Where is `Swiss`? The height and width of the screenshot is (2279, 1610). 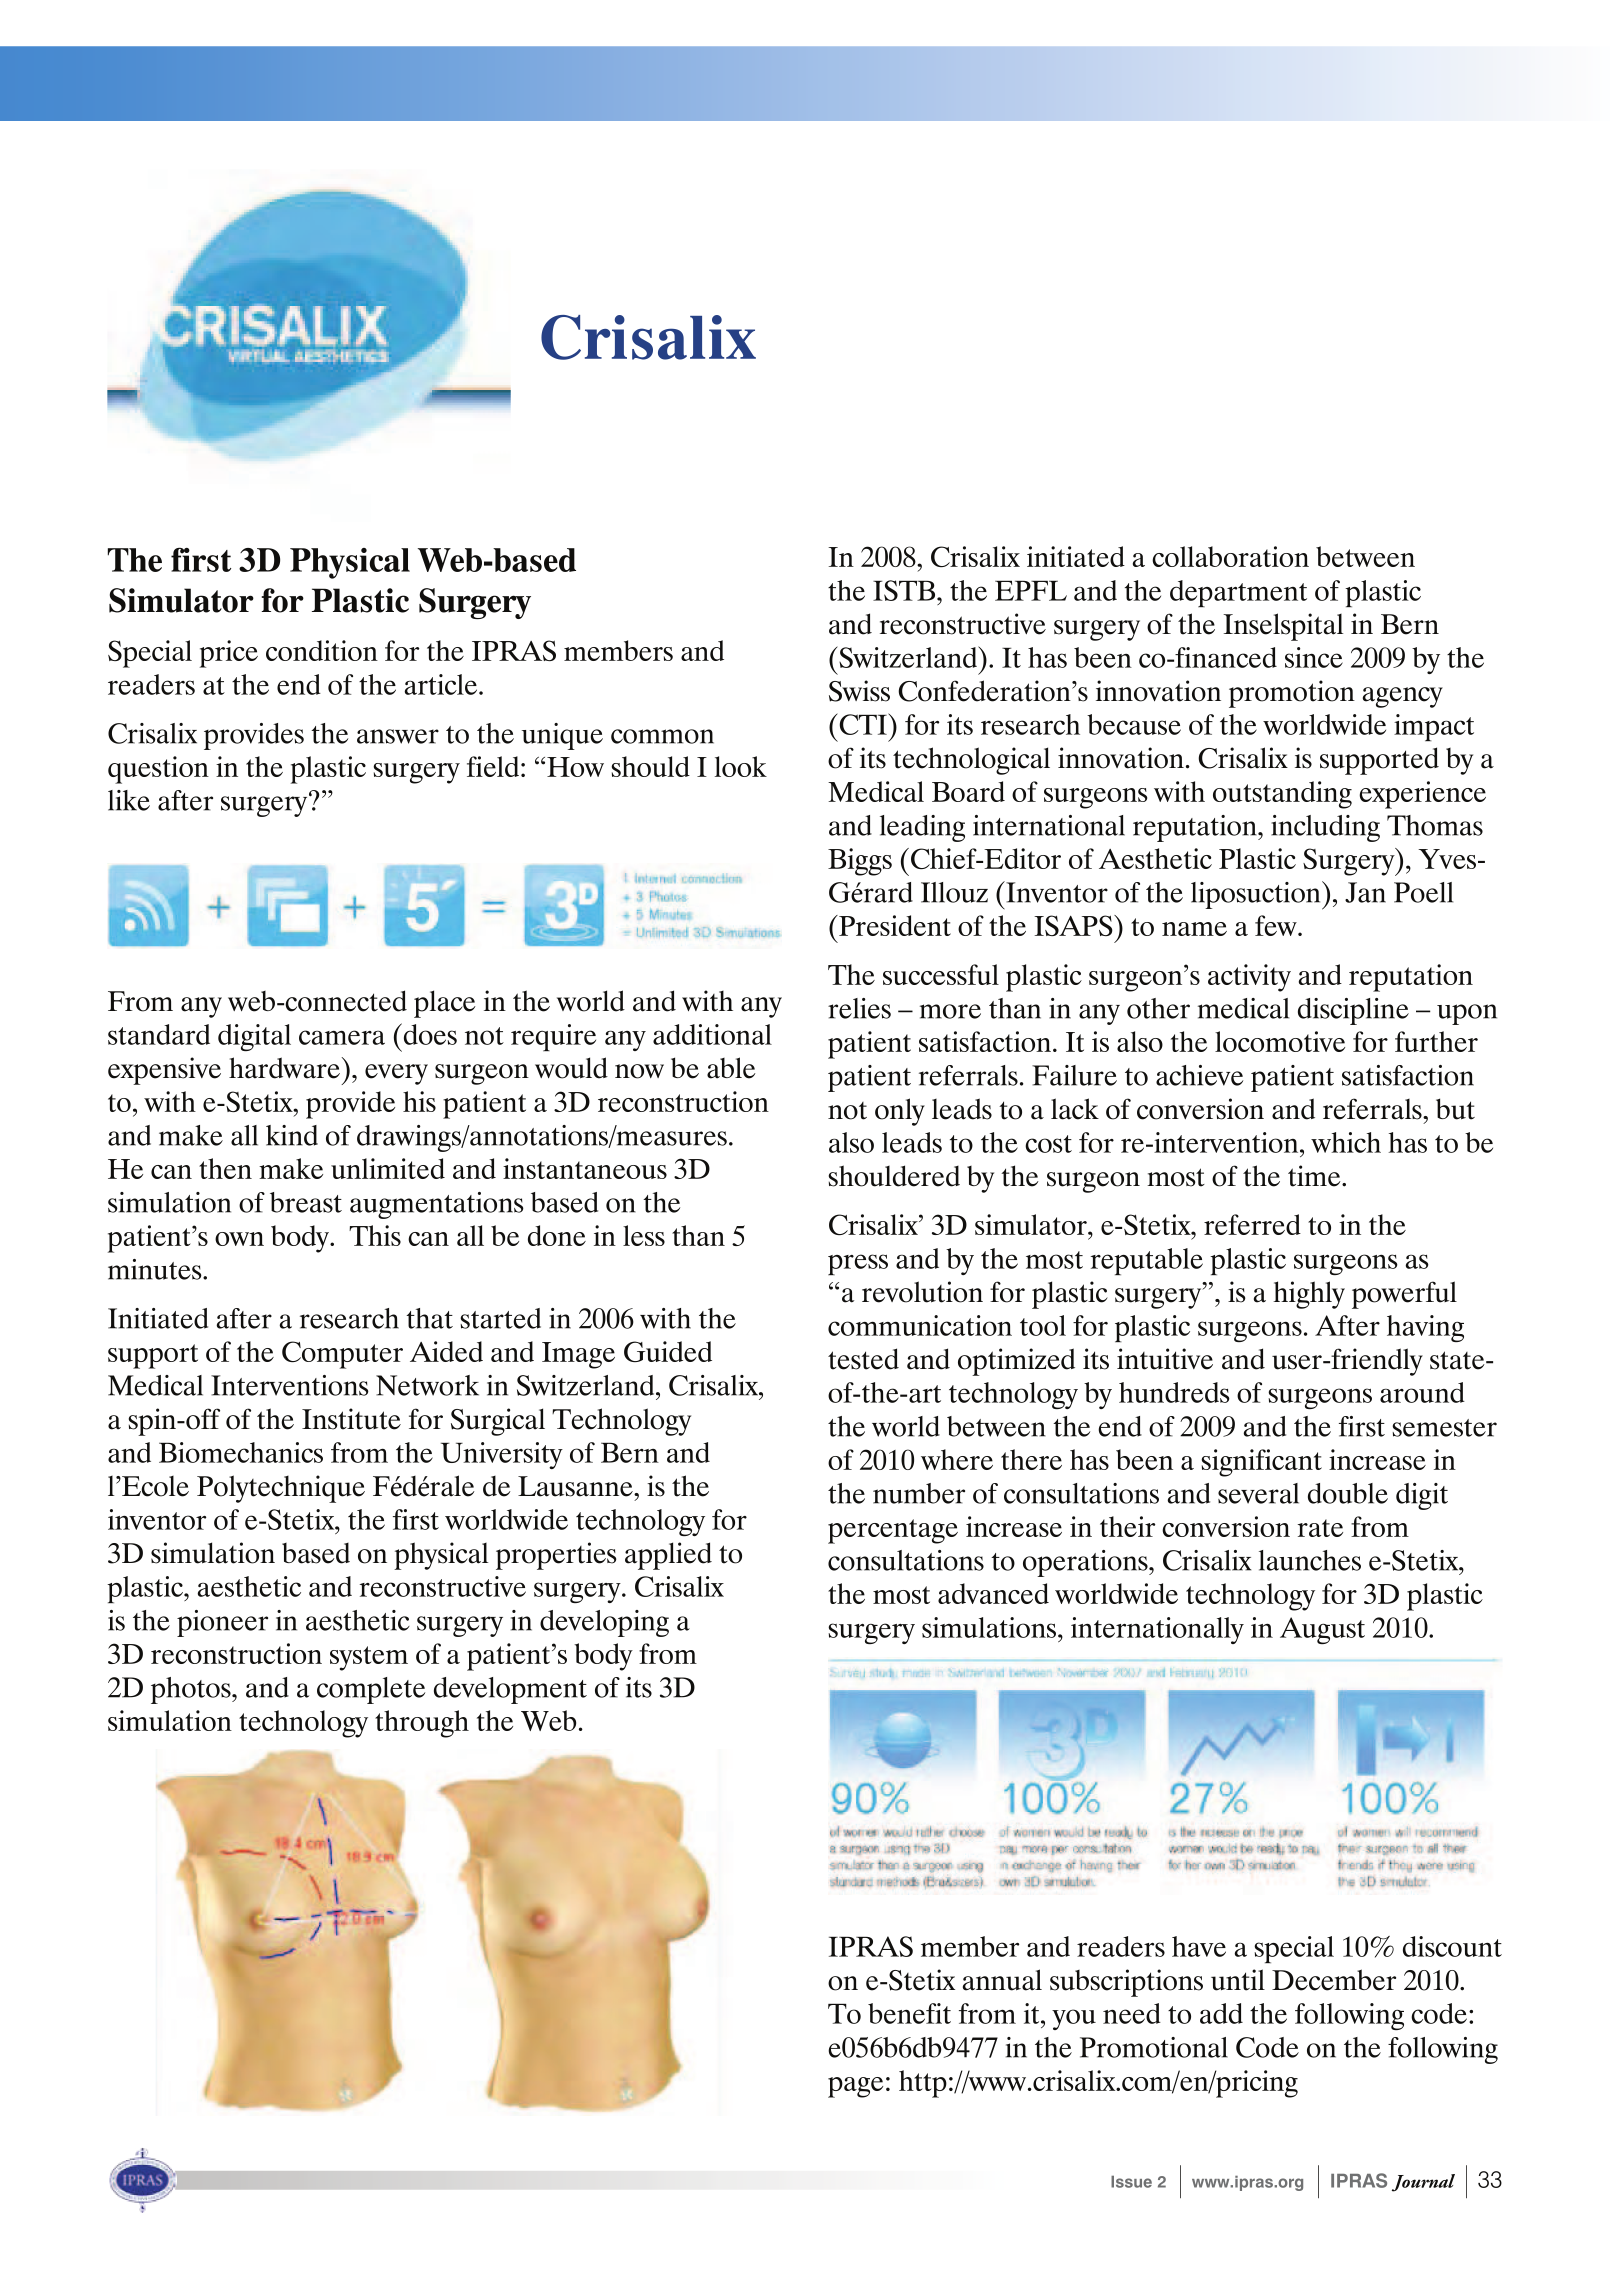 Swiss is located at coordinates (859, 691).
